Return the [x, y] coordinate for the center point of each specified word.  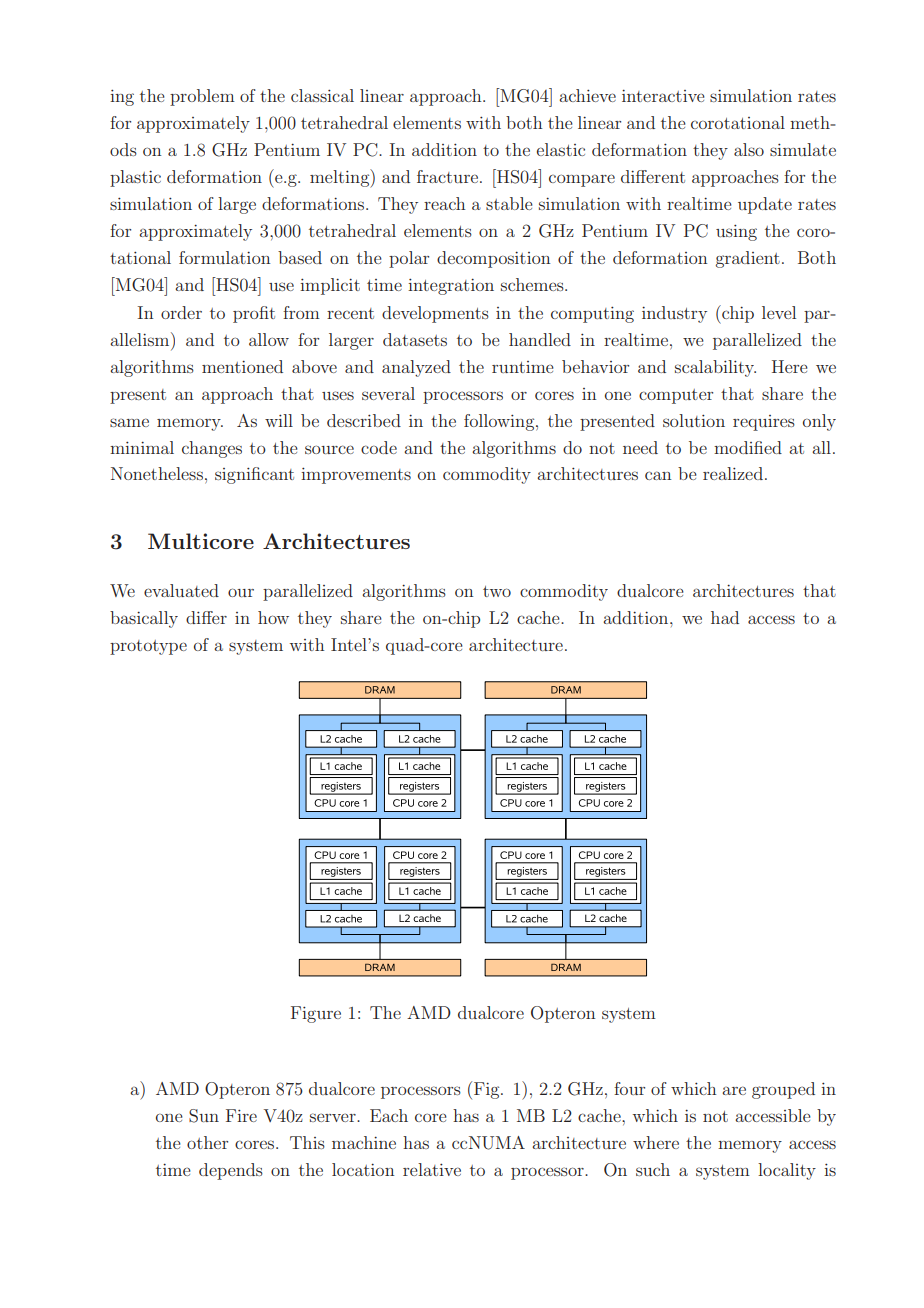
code [379, 447]
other [207, 1142]
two [497, 591]
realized [733, 473]
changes [212, 449]
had [725, 617]
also [749, 149]
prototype [148, 647]
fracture [447, 176]
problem [202, 97]
